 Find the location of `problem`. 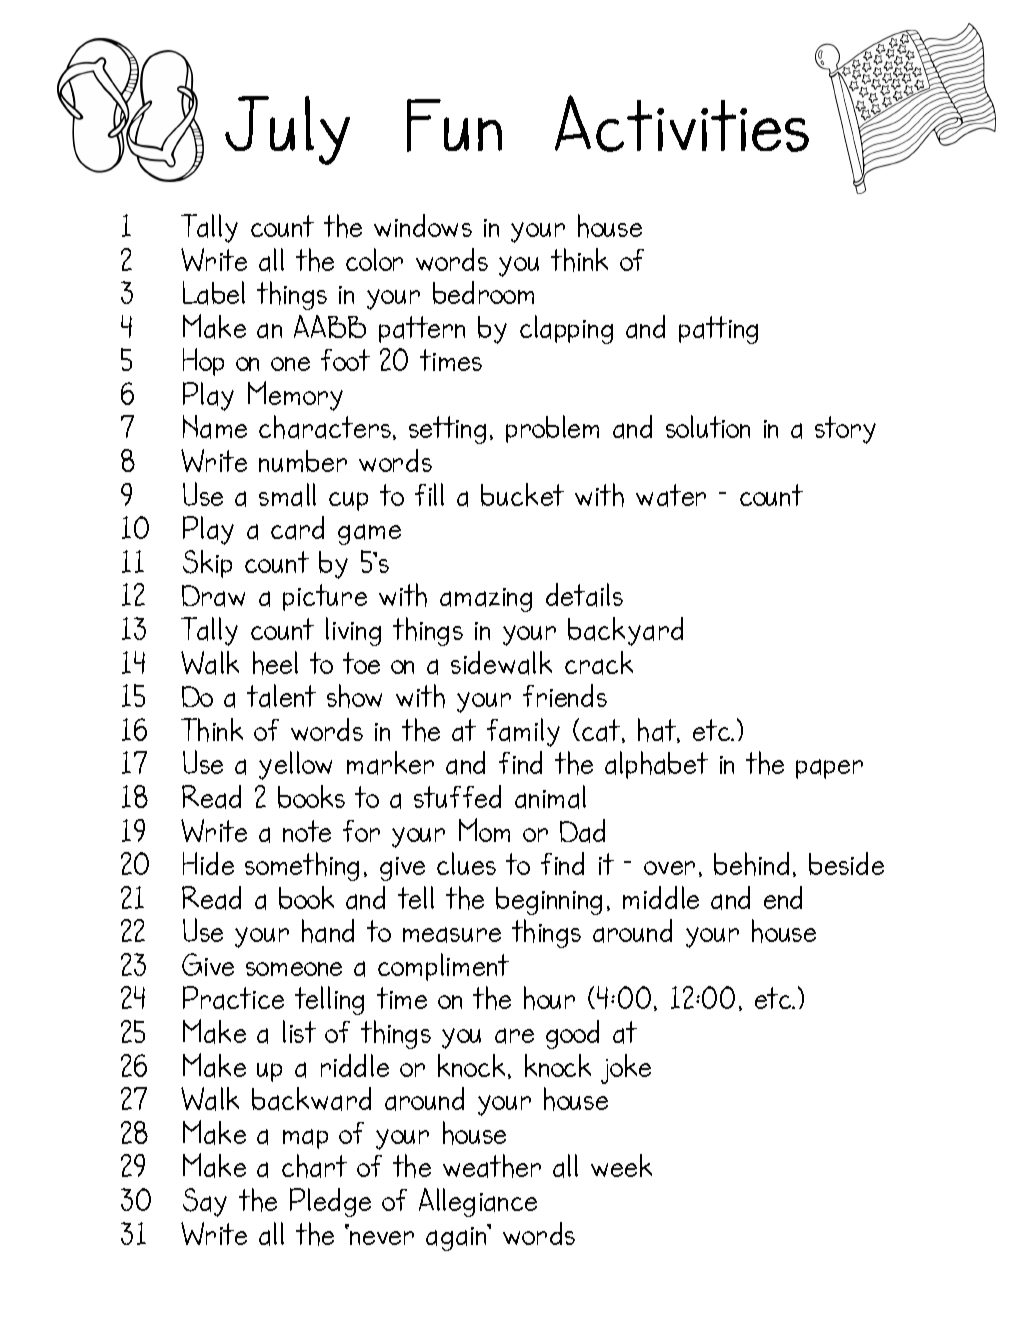

problem is located at coordinates (552, 429).
